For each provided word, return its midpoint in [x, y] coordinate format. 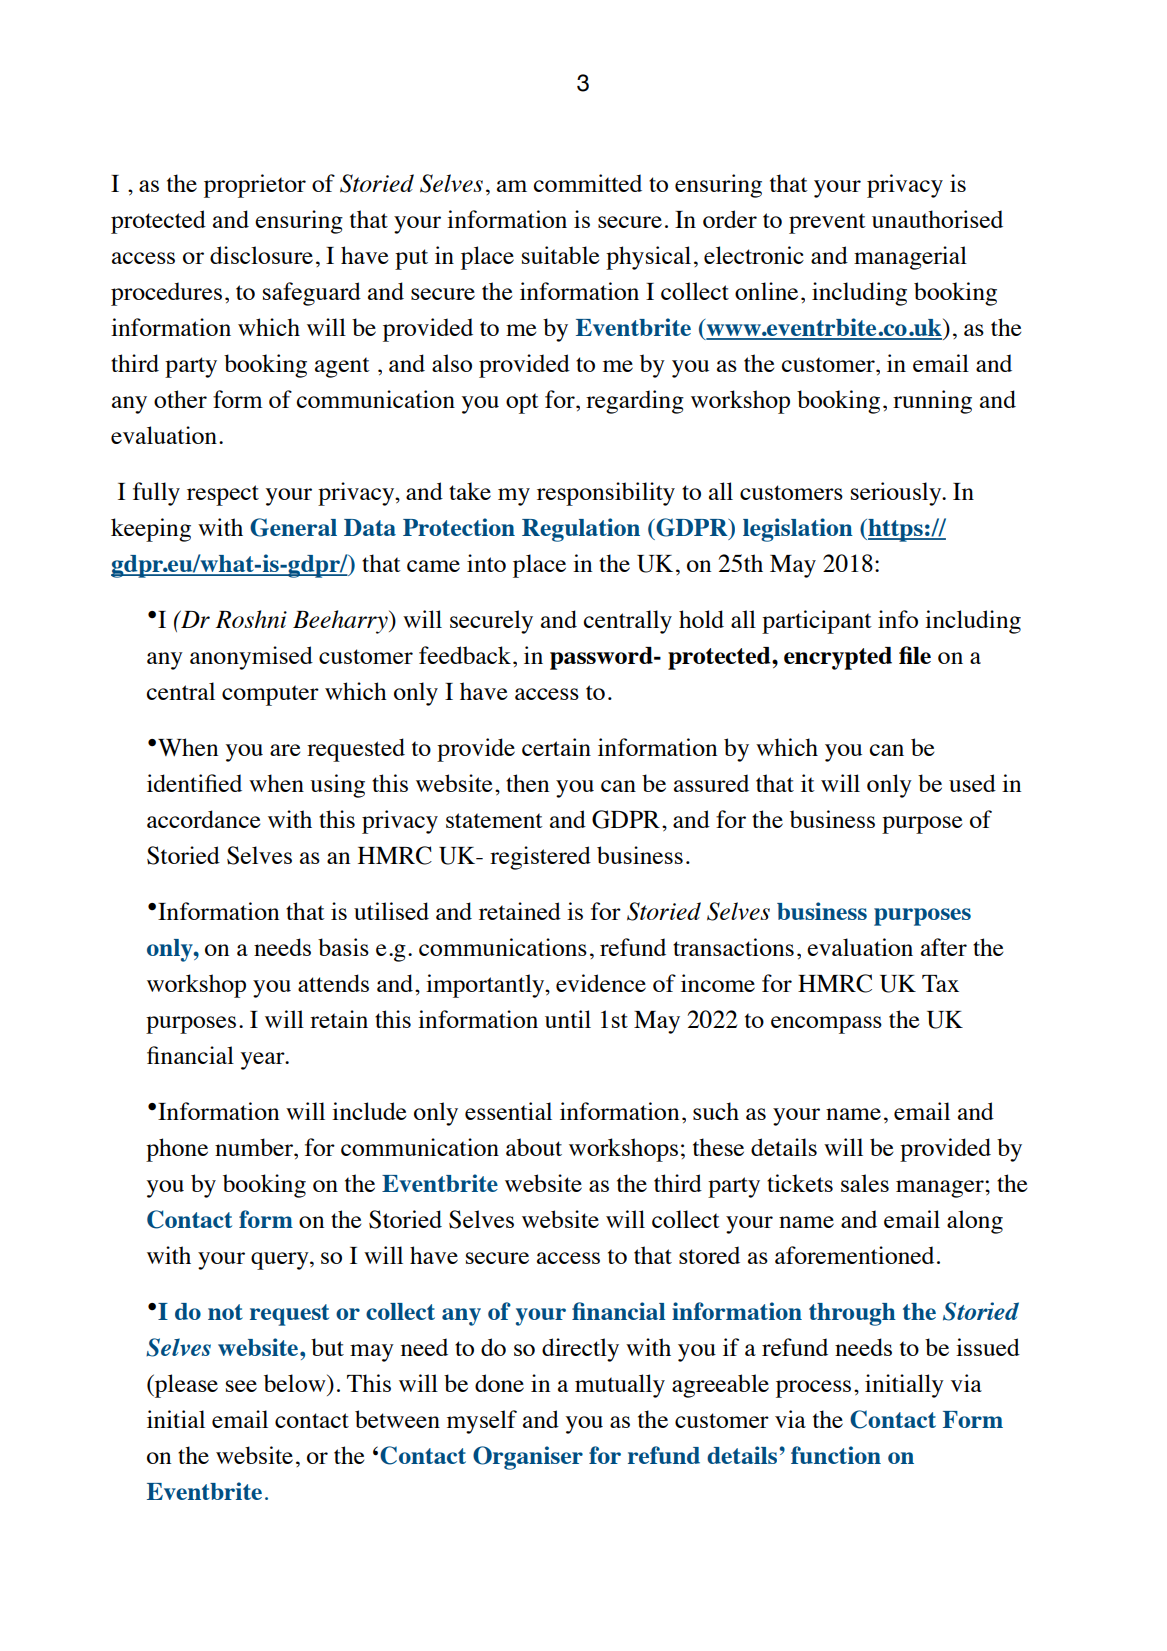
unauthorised [937, 219]
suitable [560, 255]
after [944, 947]
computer [270, 695]
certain [556, 747]
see [241, 1386]
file [915, 655]
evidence [601, 983]
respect [223, 495]
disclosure [261, 255]
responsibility [606, 494]
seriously [897, 494]
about [534, 1147]
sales [865, 1183]
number [255, 1147]
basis [343, 947]
